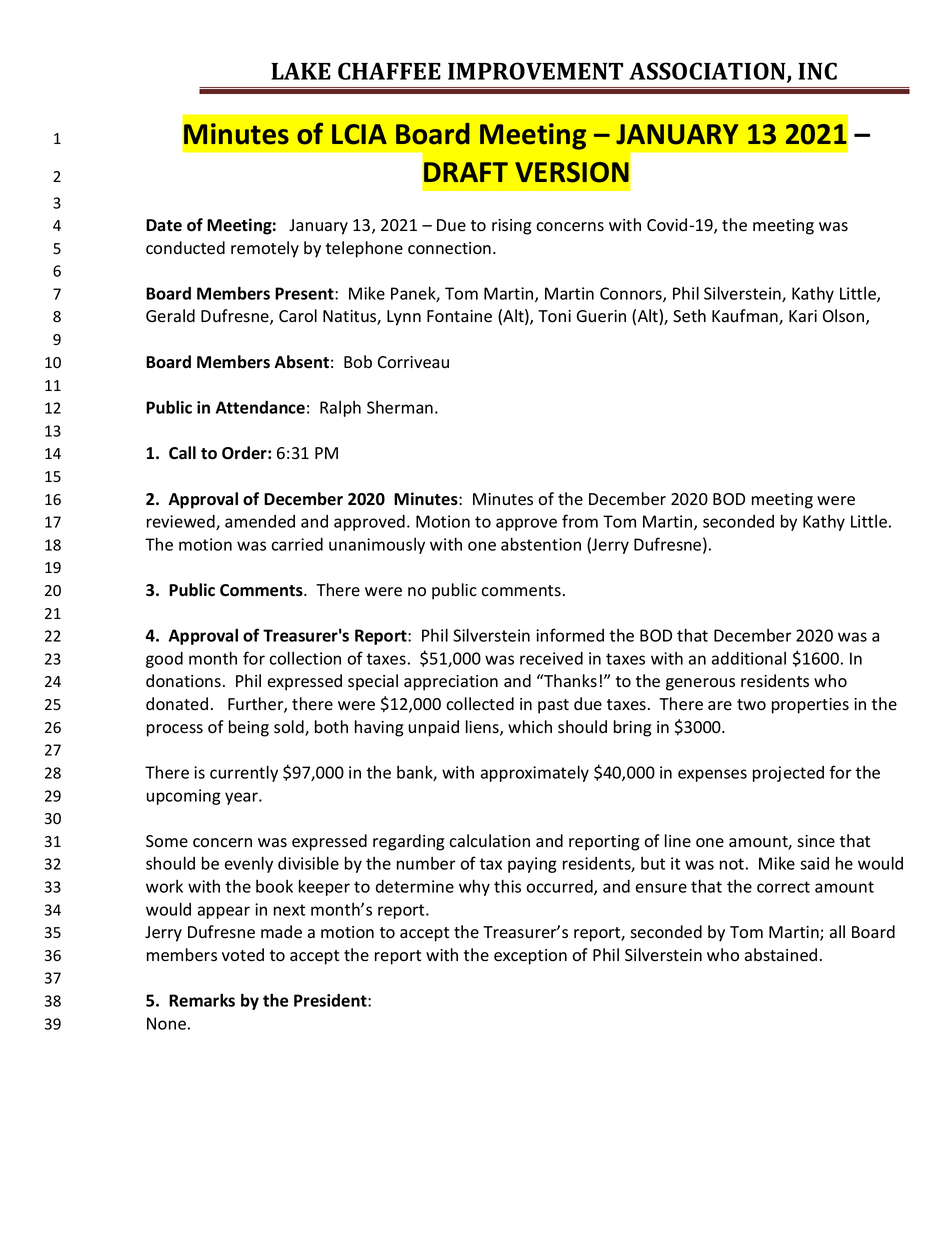 This screenshot has width=952, height=1233. Describe the element at coordinates (746, 317) in the screenshot. I see `Kaufman` at that location.
